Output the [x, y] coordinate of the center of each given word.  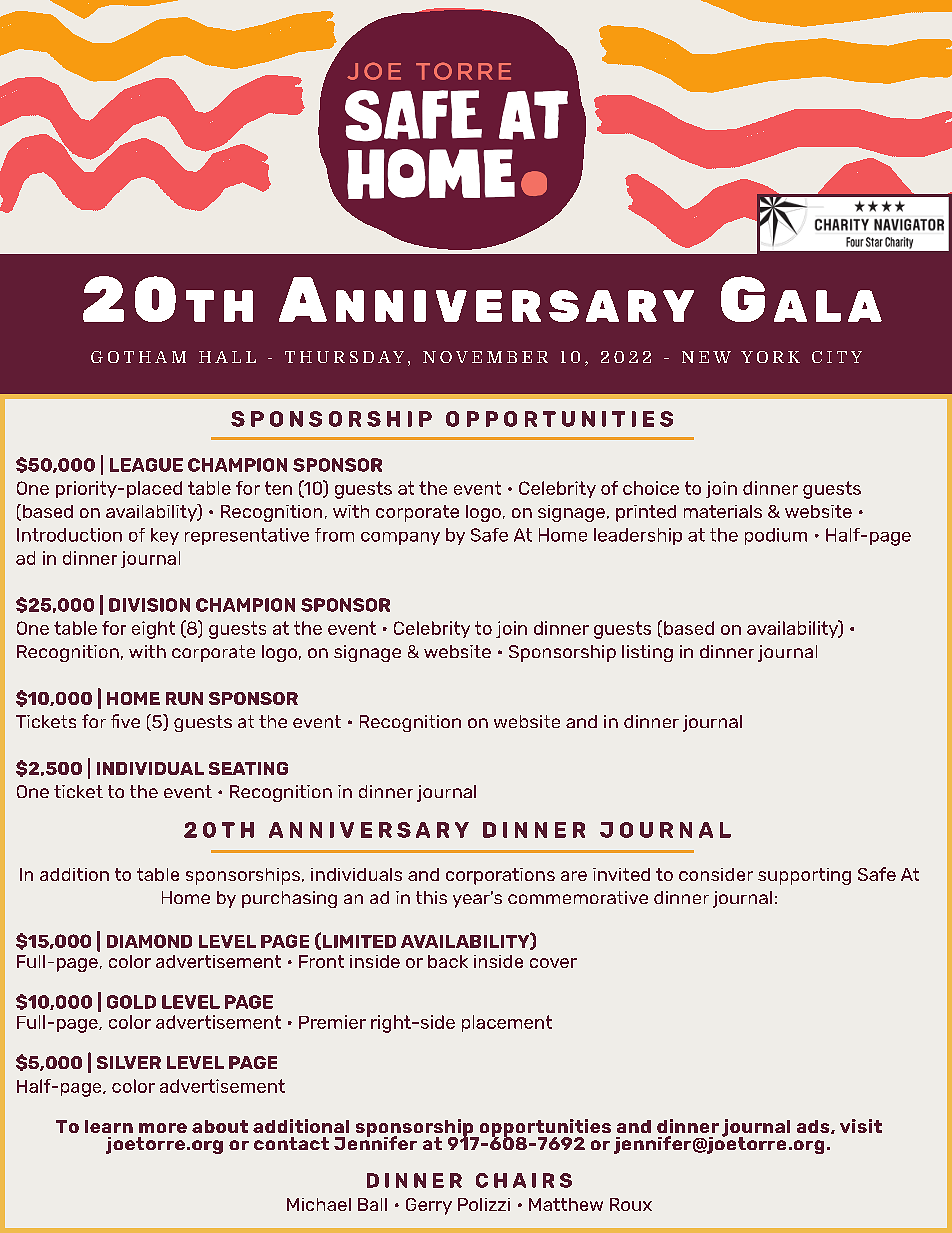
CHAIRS [524, 1180]
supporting [804, 876]
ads [814, 1127]
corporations [500, 876]
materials [723, 511]
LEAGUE [146, 465]
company [400, 538]
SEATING [248, 768]
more [163, 1128]
